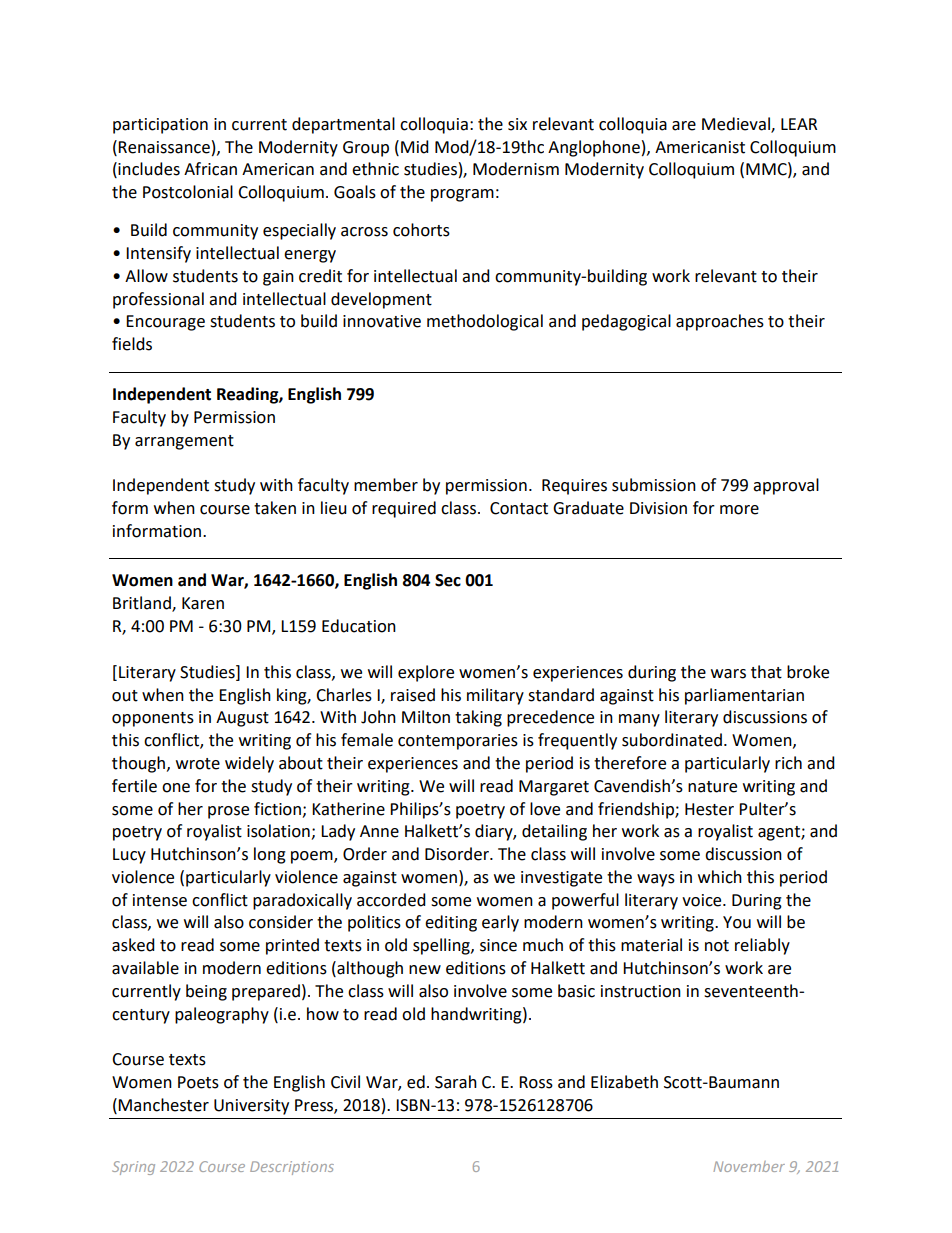 The image size is (952, 1233). What do you see at coordinates (228, 812) in the document?
I see `prose` at bounding box center [228, 812].
